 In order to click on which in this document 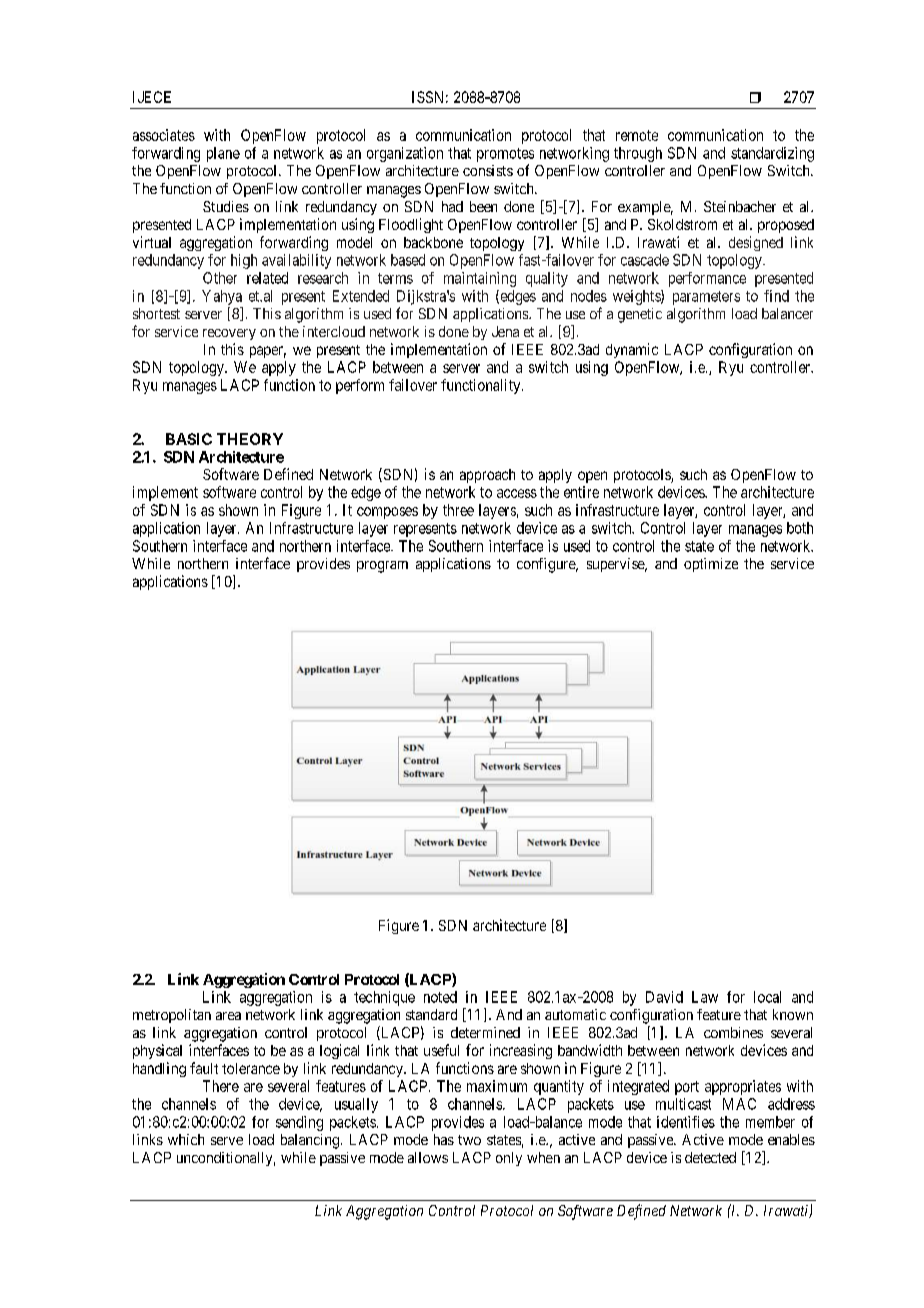, I will do `click(186, 1139)`.
